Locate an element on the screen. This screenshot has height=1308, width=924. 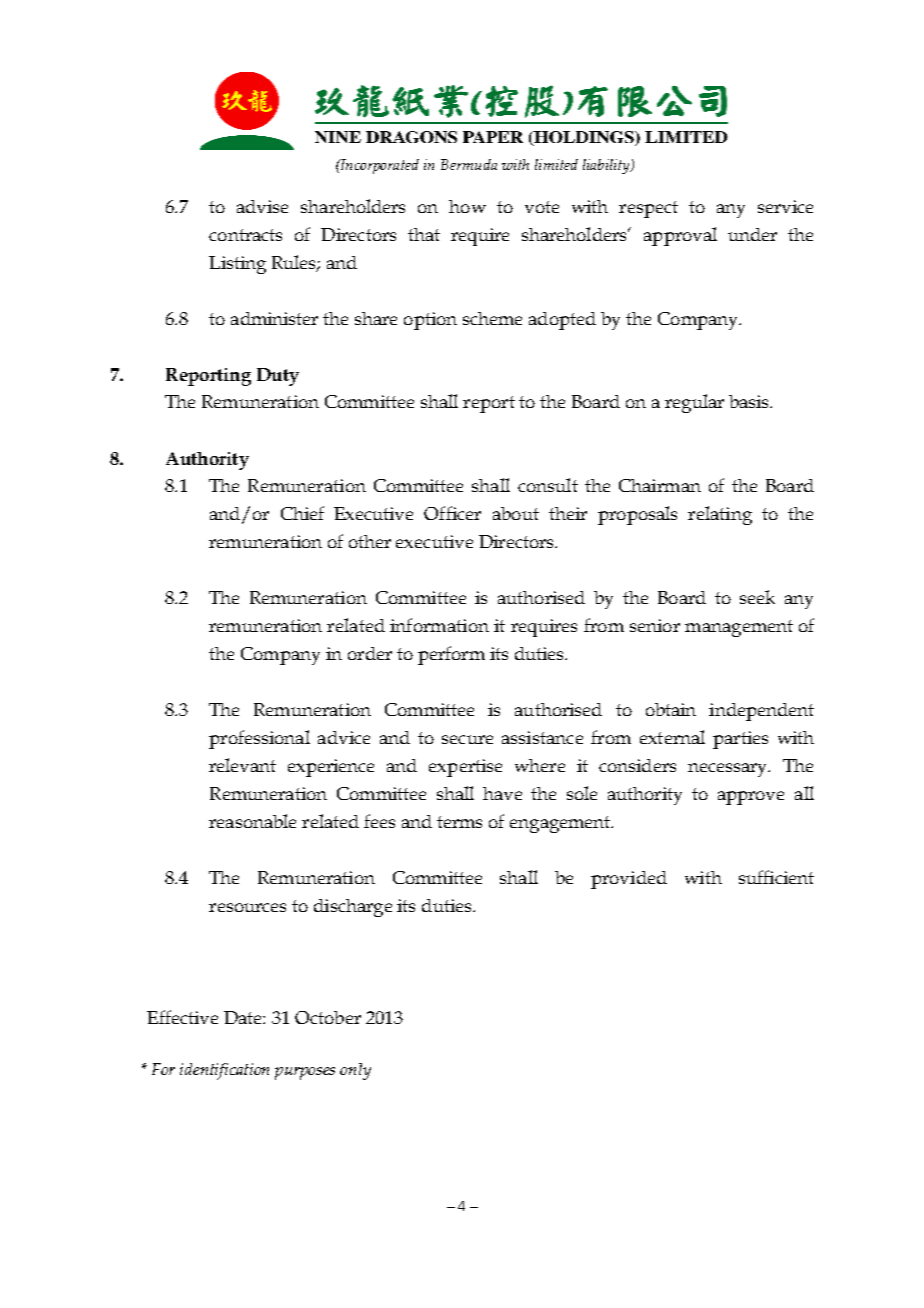
Date is located at coordinates (244, 1017).
